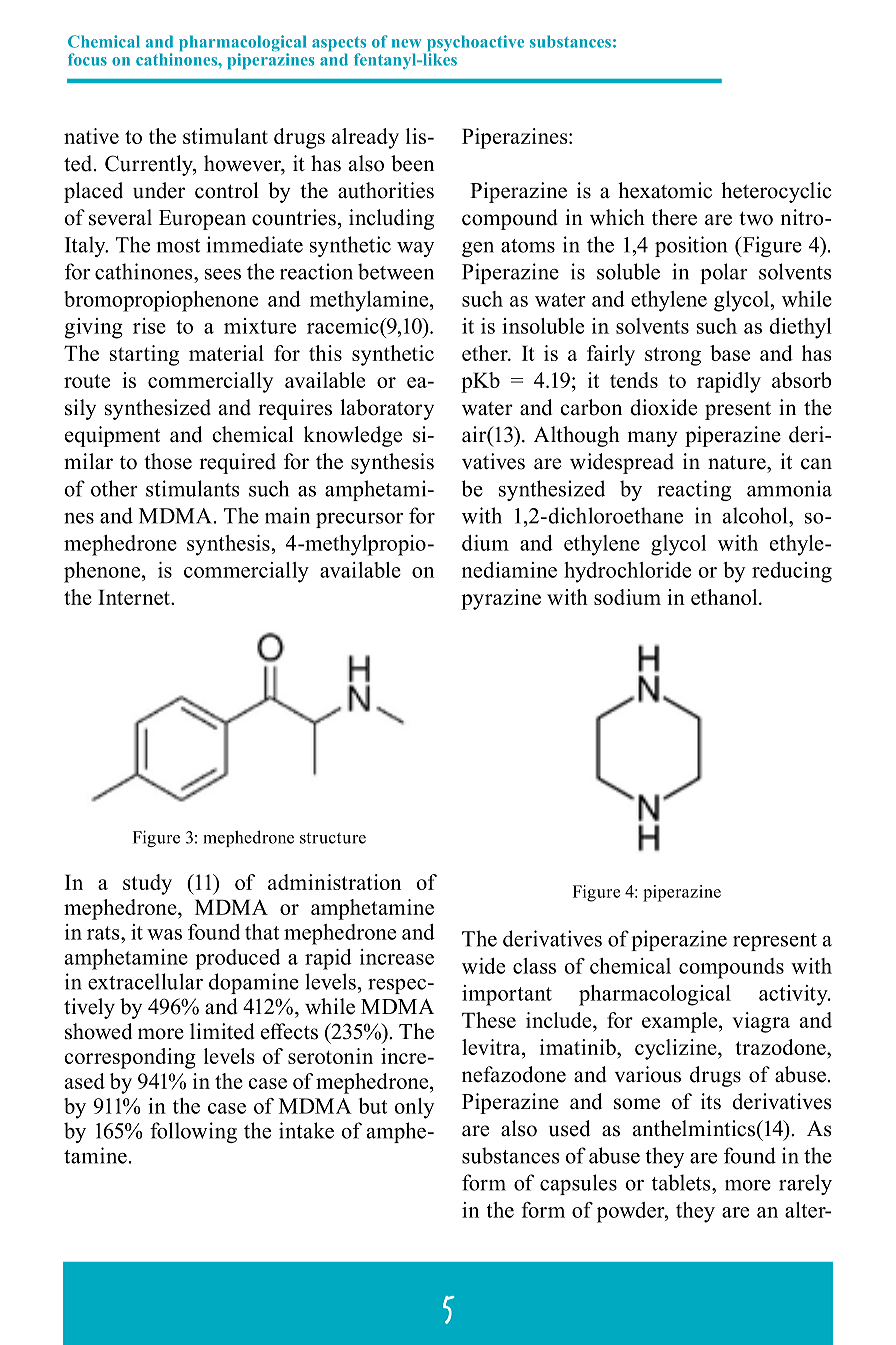  What do you see at coordinates (193, 1132) in the document?
I see `following` at bounding box center [193, 1132].
